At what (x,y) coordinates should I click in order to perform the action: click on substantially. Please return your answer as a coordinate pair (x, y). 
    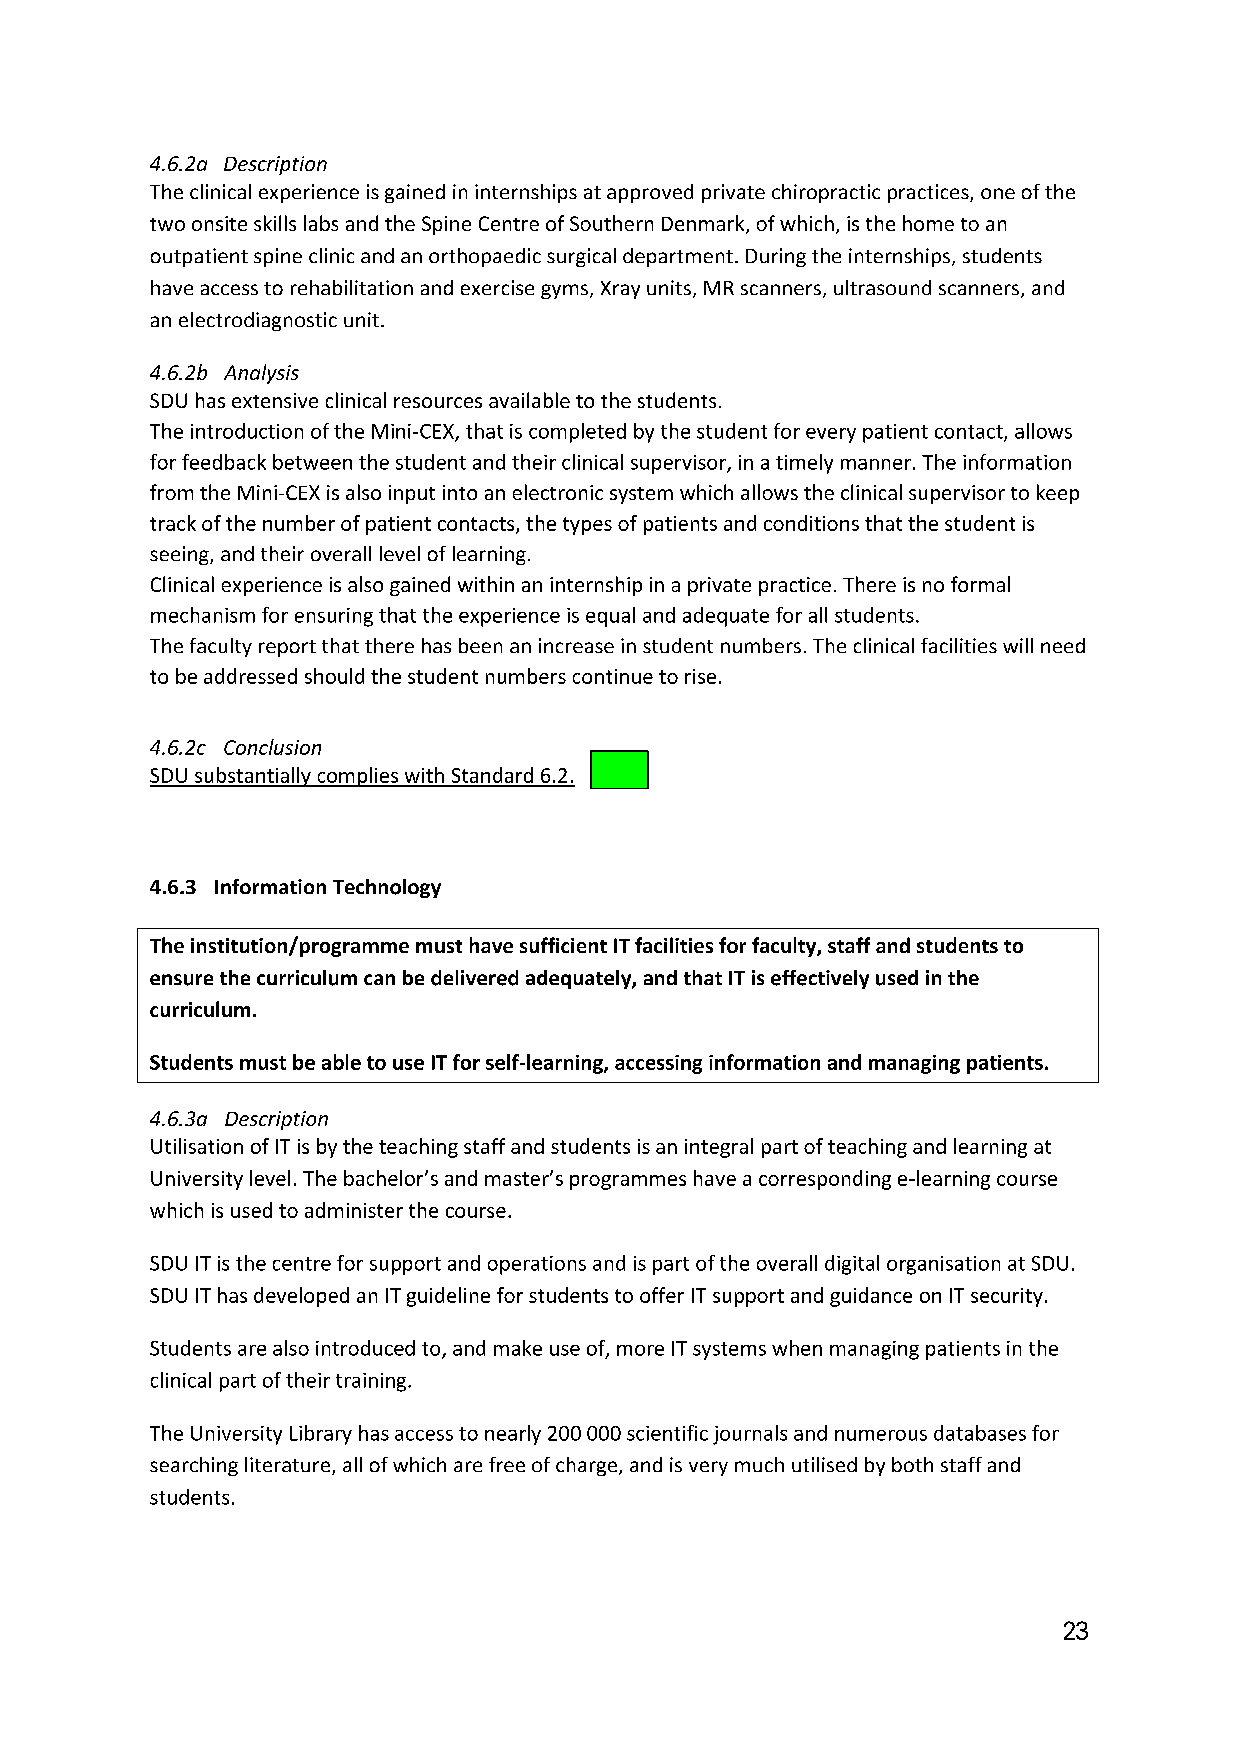
    Looking at the image, I should click on (253, 777).
